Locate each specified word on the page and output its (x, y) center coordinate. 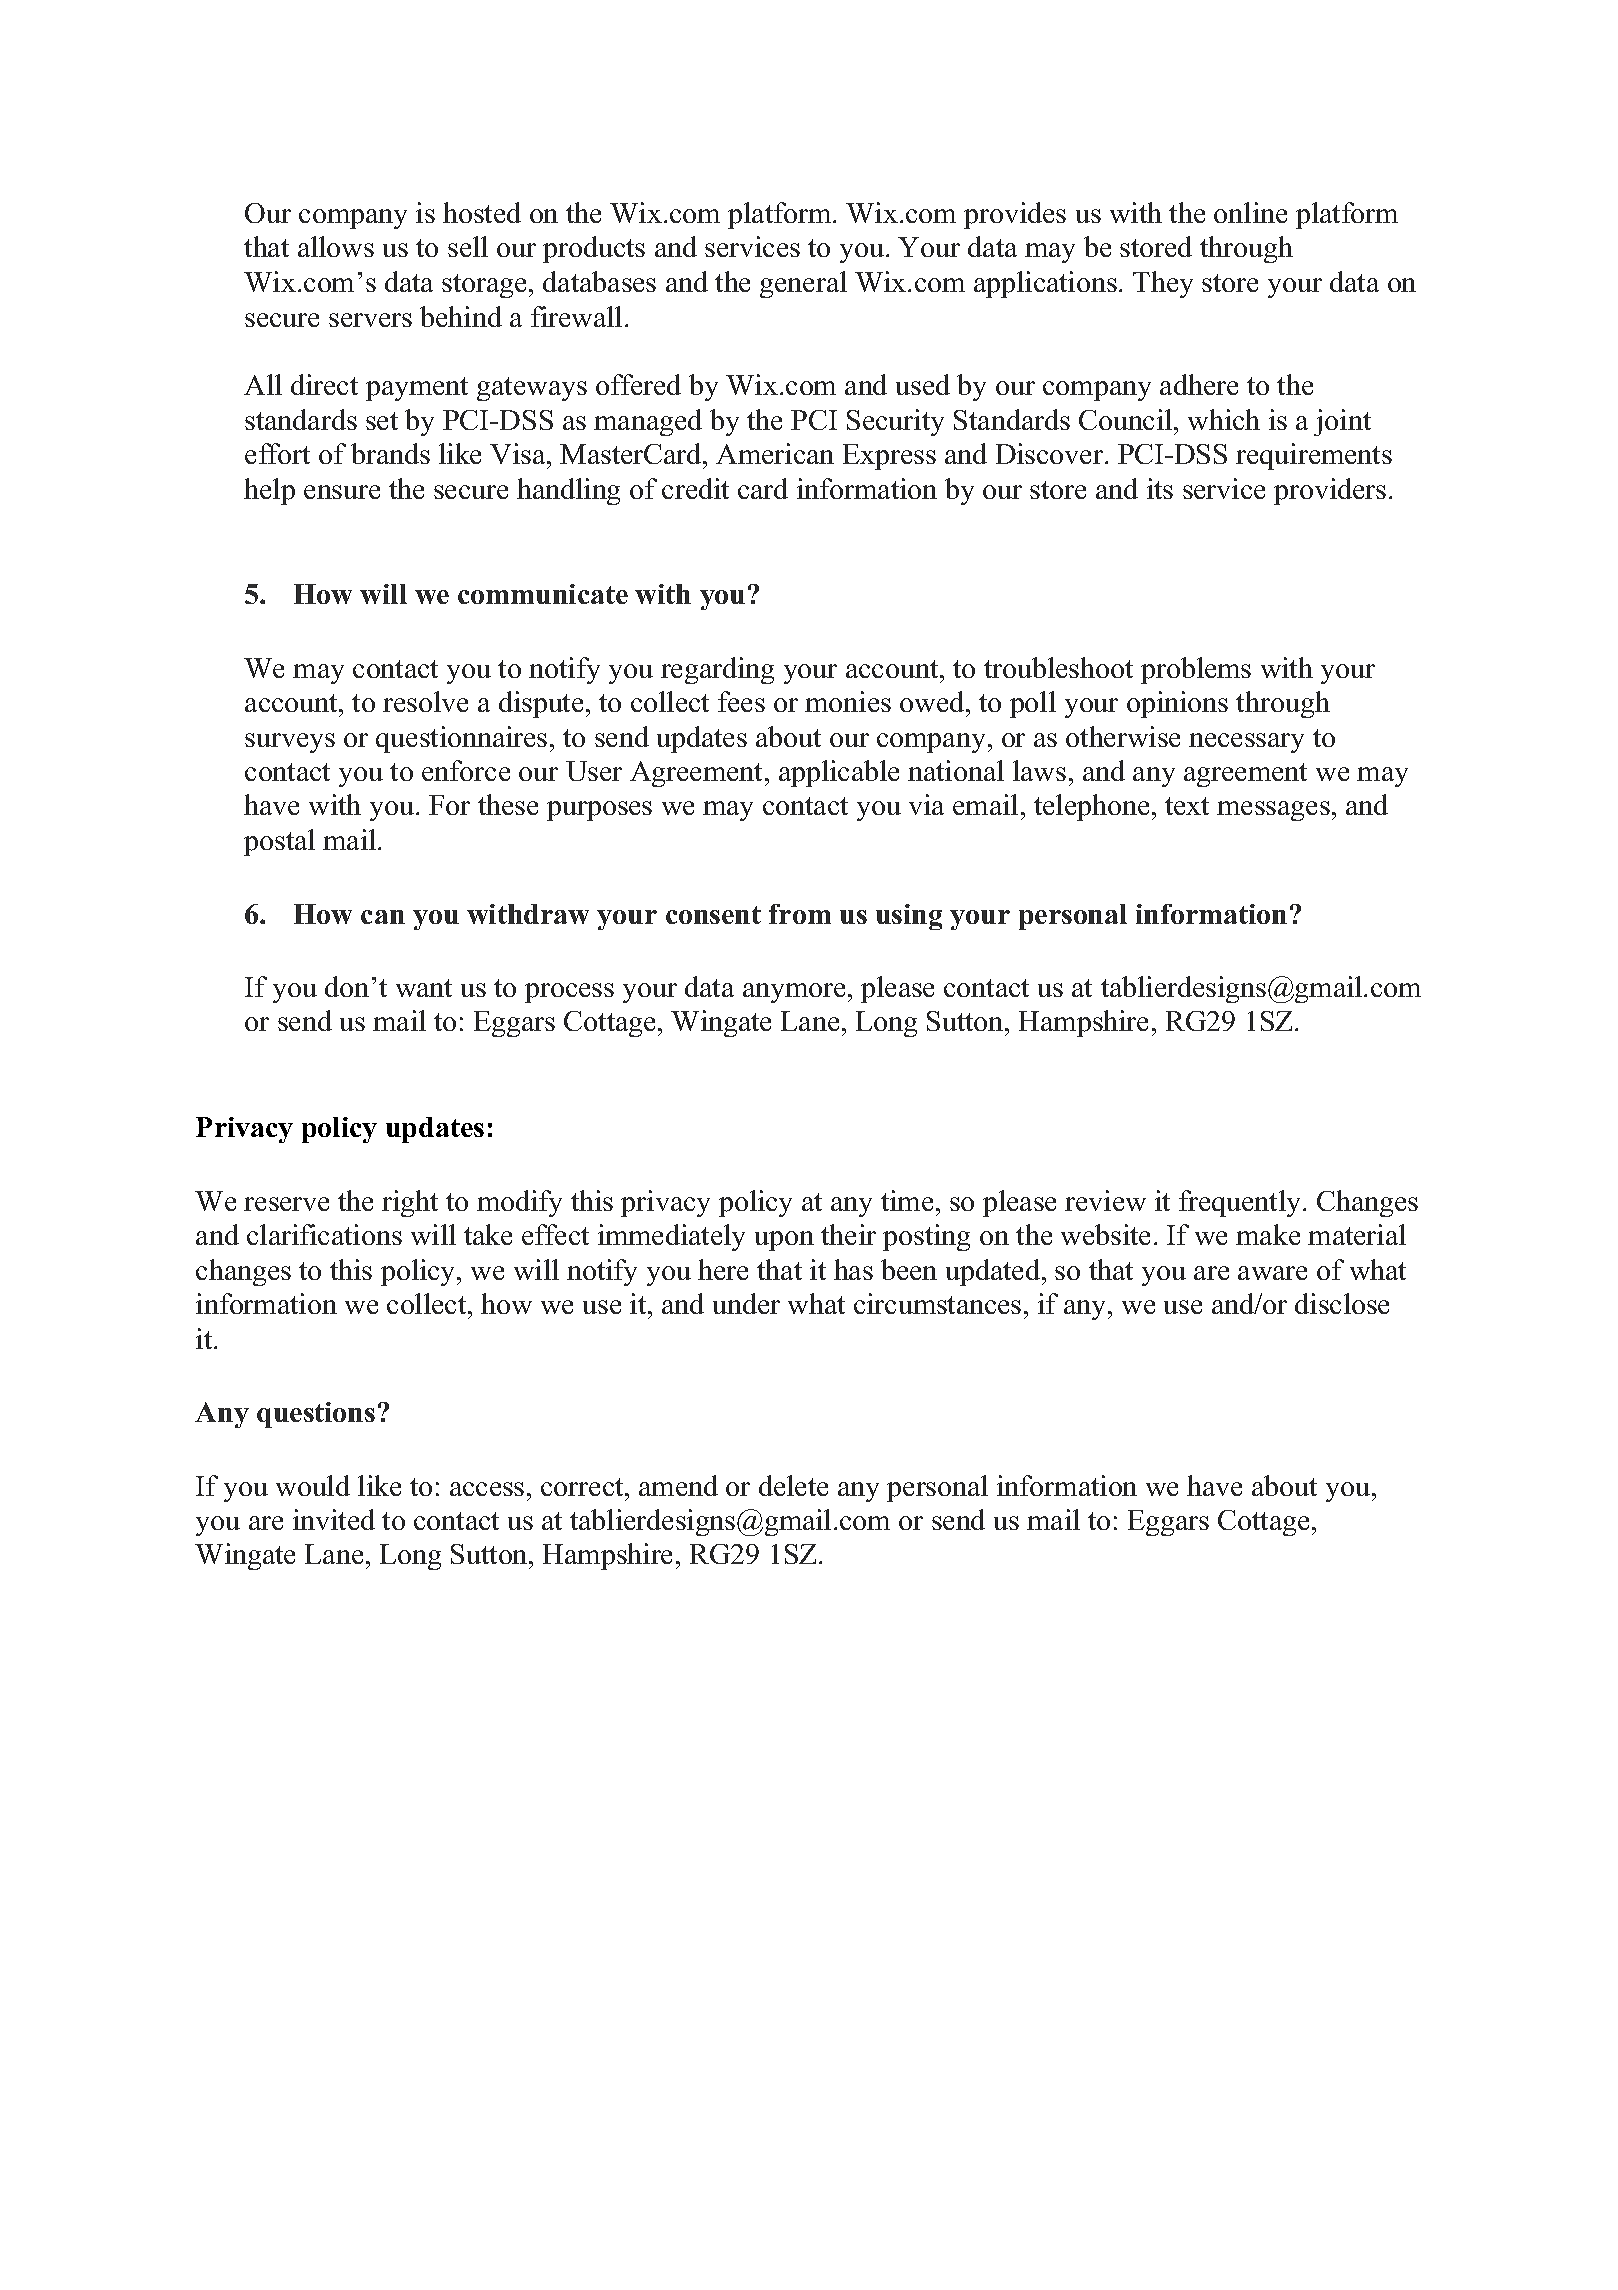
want (424, 988)
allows (336, 246)
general (803, 284)
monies (848, 701)
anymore (794, 993)
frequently (1241, 1203)
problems (1196, 670)
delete (793, 1485)
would (313, 1485)
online (1250, 212)
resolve (425, 701)
